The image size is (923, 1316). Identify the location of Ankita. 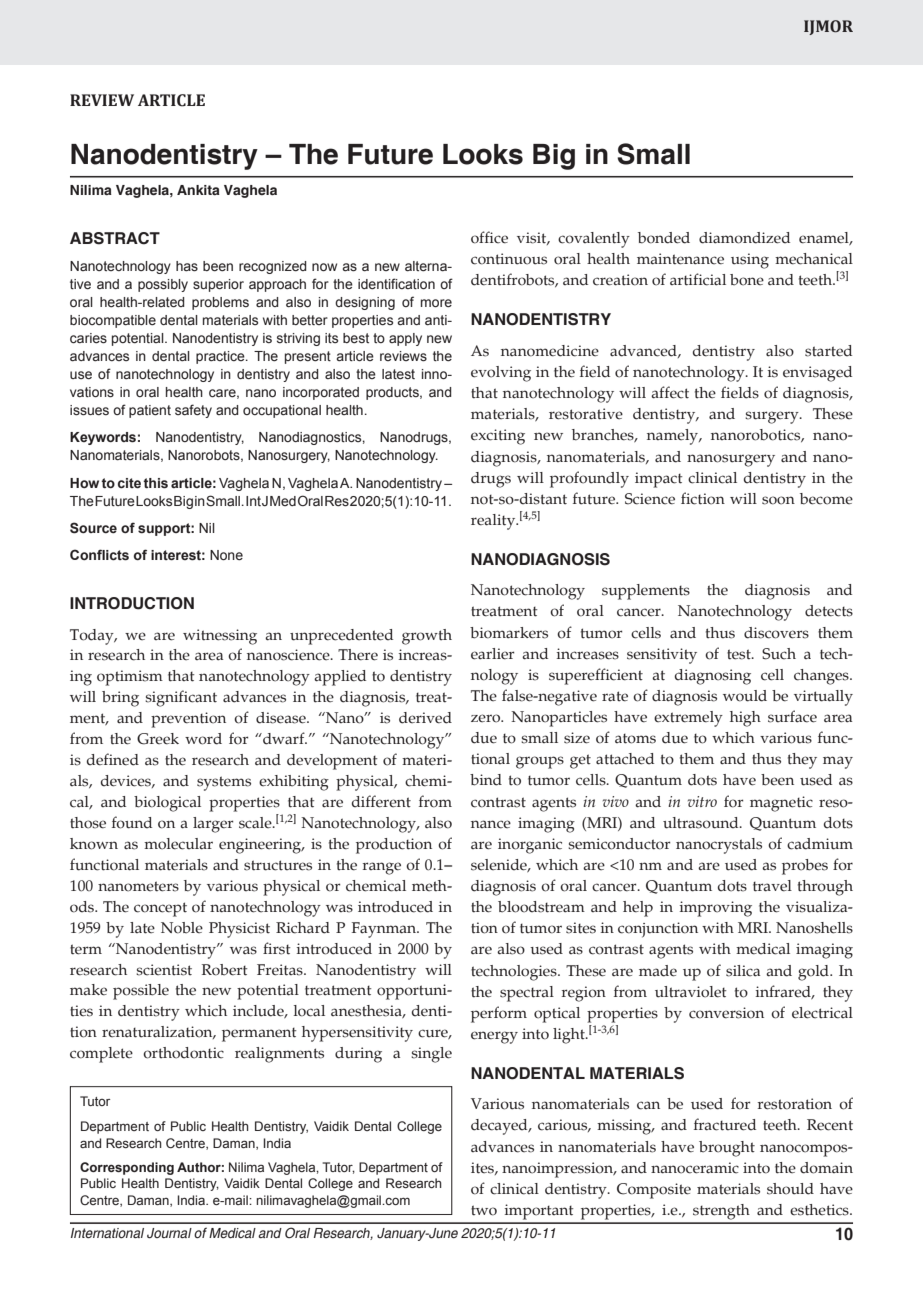
(198, 190).
